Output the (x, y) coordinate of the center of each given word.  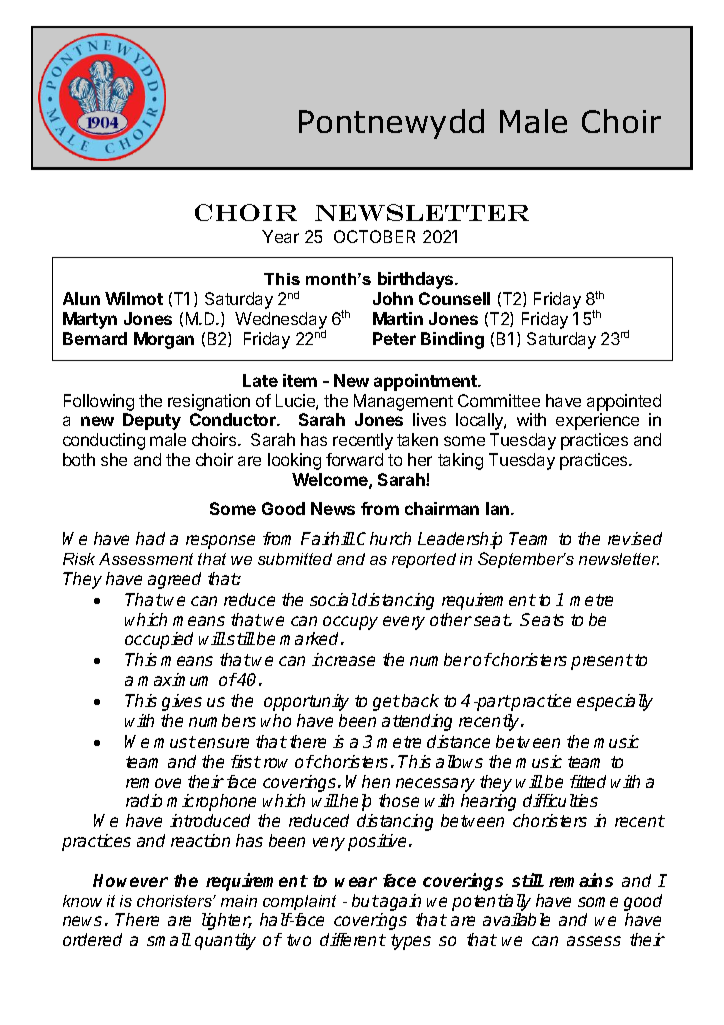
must (175, 742)
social (333, 599)
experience (597, 421)
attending (417, 722)
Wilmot (134, 298)
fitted (588, 781)
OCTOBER (374, 236)
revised (635, 538)
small (169, 939)
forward (354, 459)
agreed (174, 580)
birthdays (417, 280)
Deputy (152, 421)
